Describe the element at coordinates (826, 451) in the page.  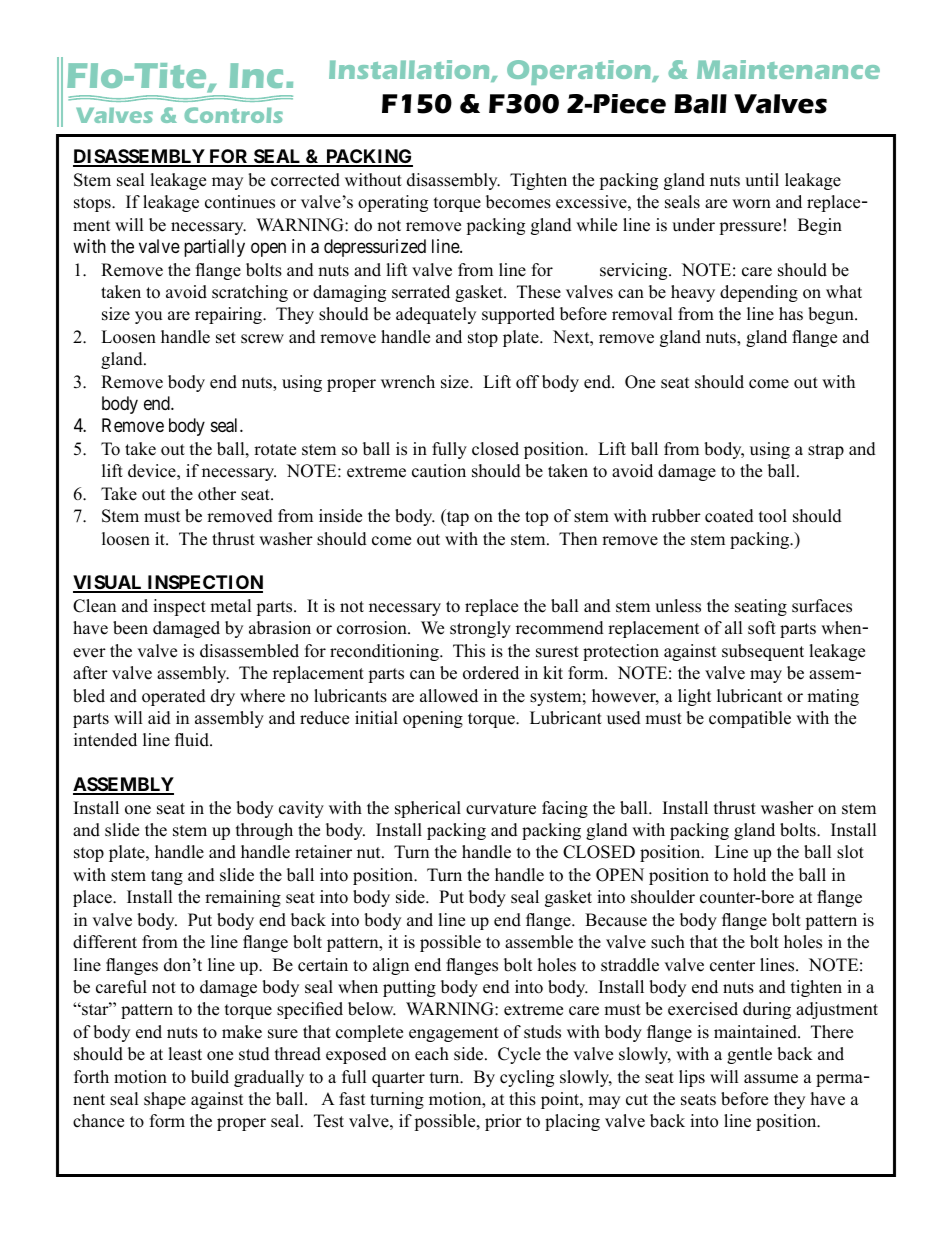
I see `strap` at that location.
